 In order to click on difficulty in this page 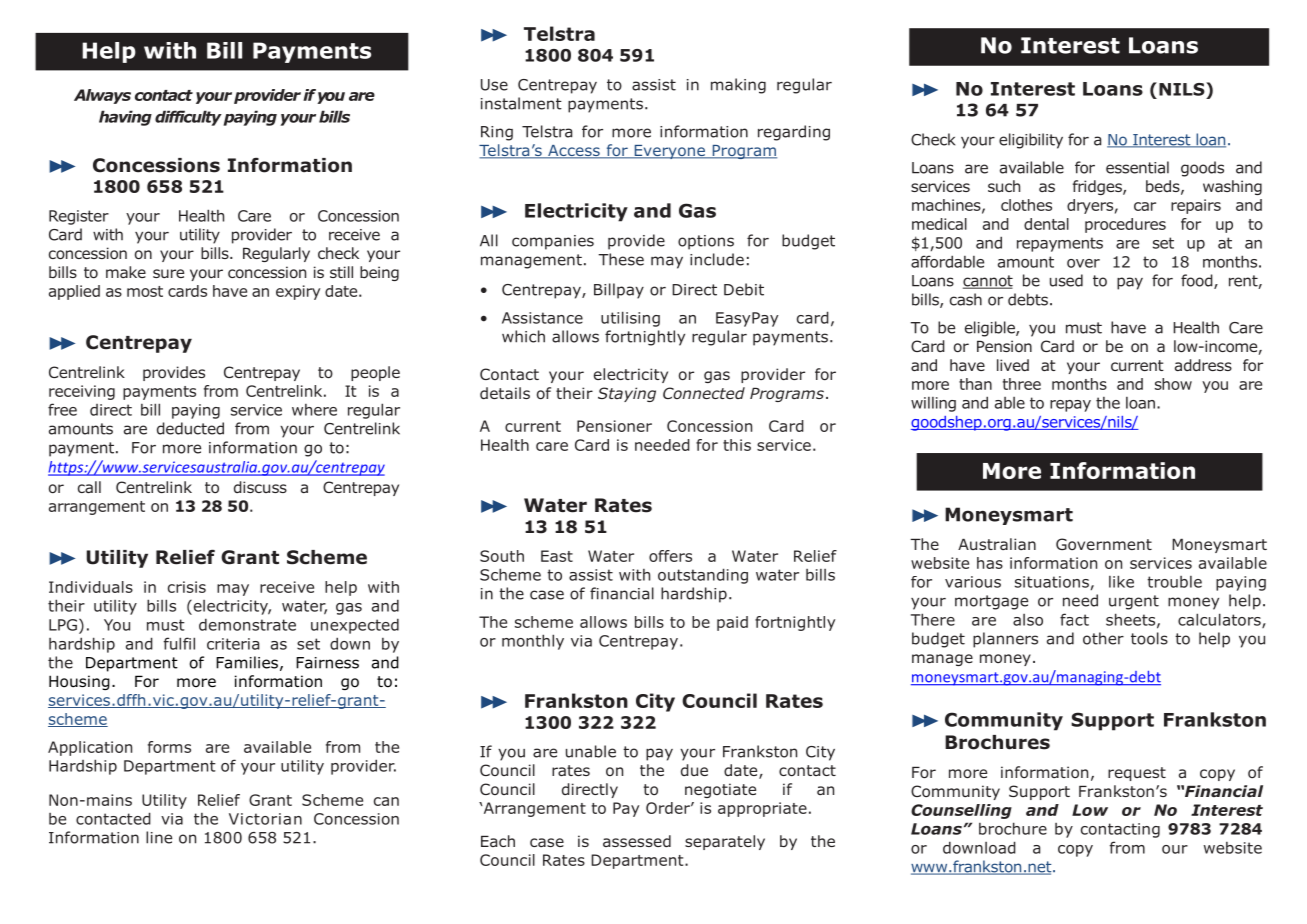, I will do `click(188, 118)`.
